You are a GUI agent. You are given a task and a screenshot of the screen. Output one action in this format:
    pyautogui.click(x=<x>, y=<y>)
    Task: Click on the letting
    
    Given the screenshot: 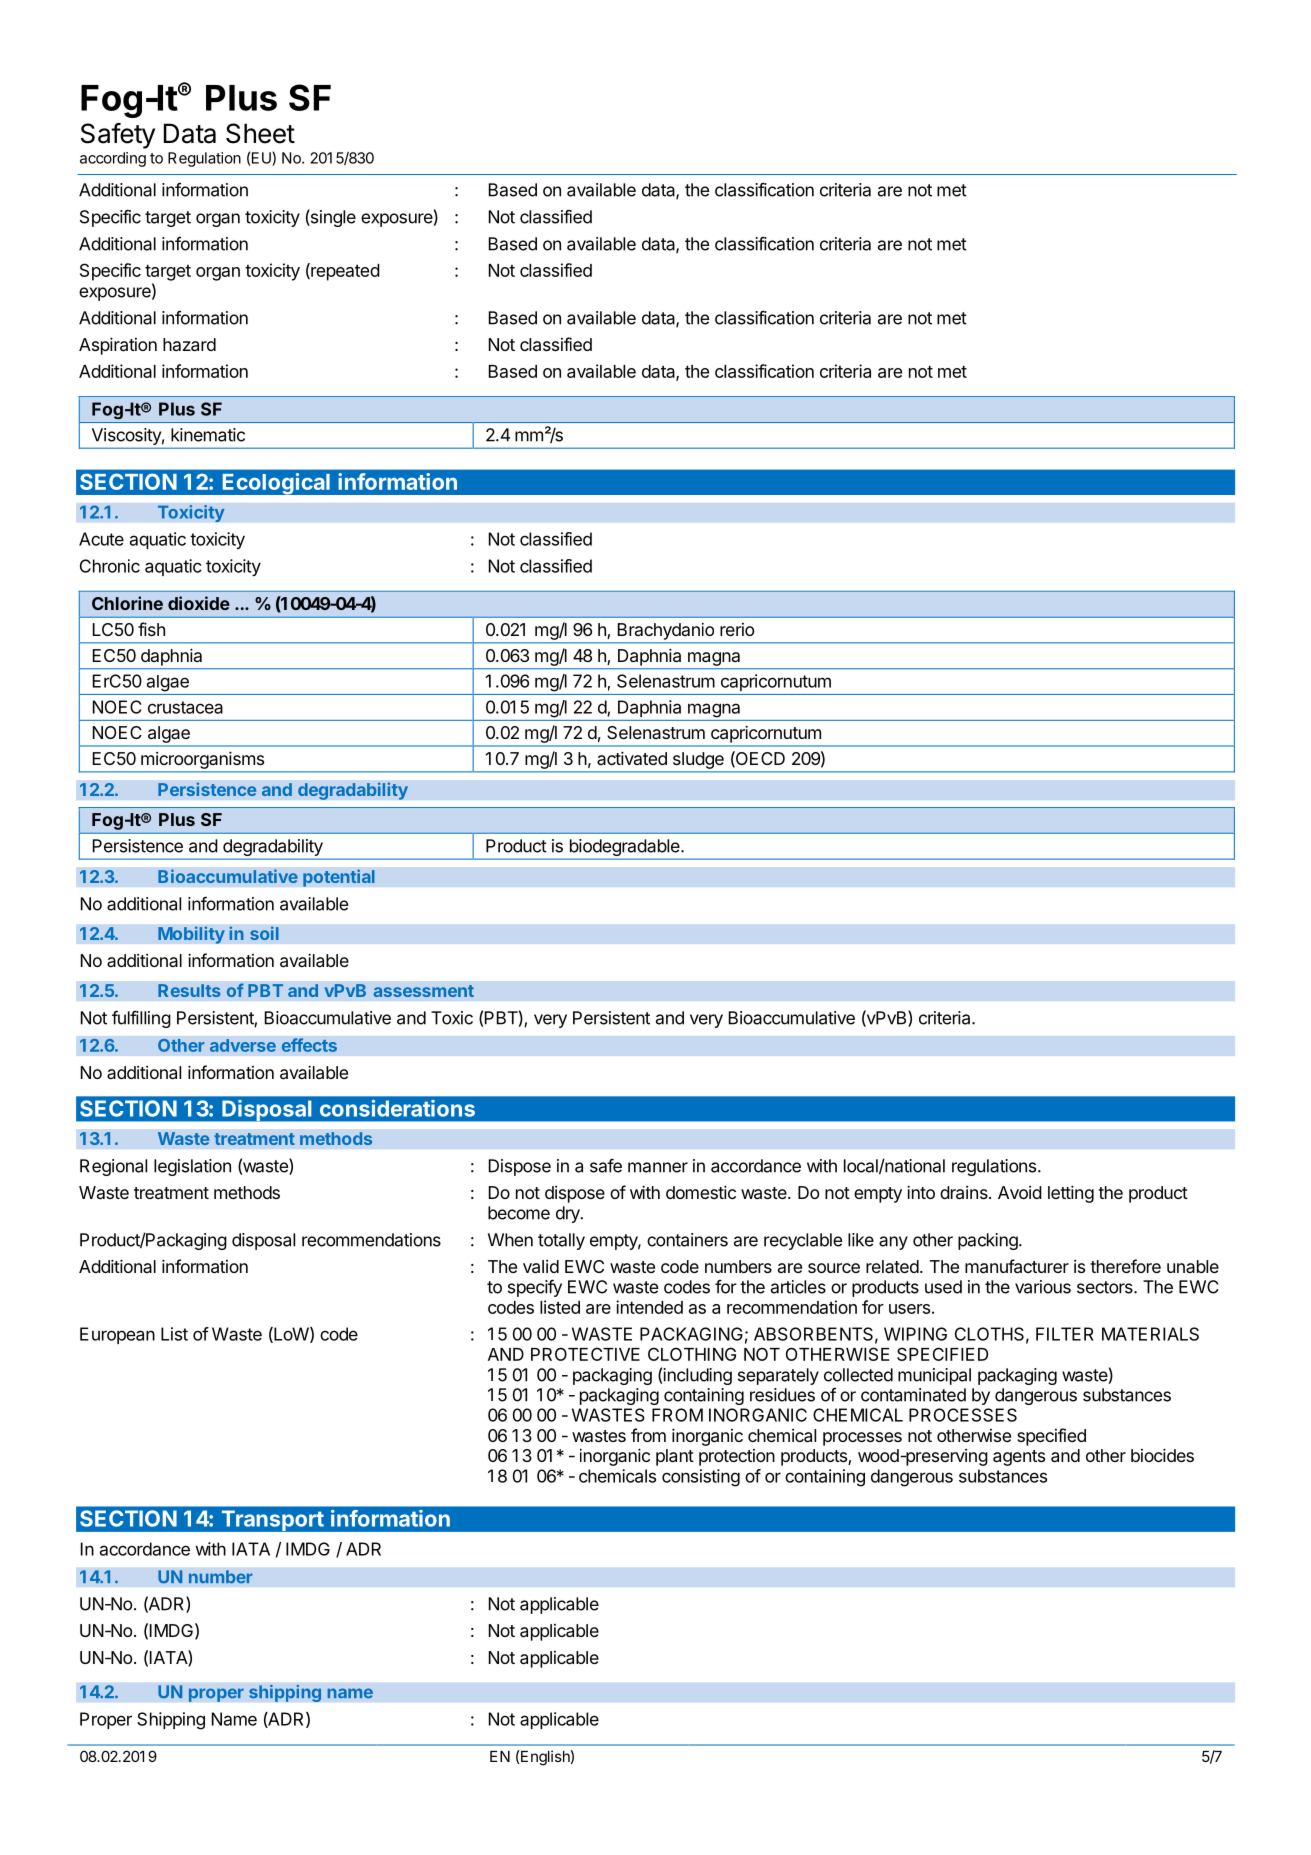 What is the action you would take?
    pyautogui.click(x=1071, y=1194)
